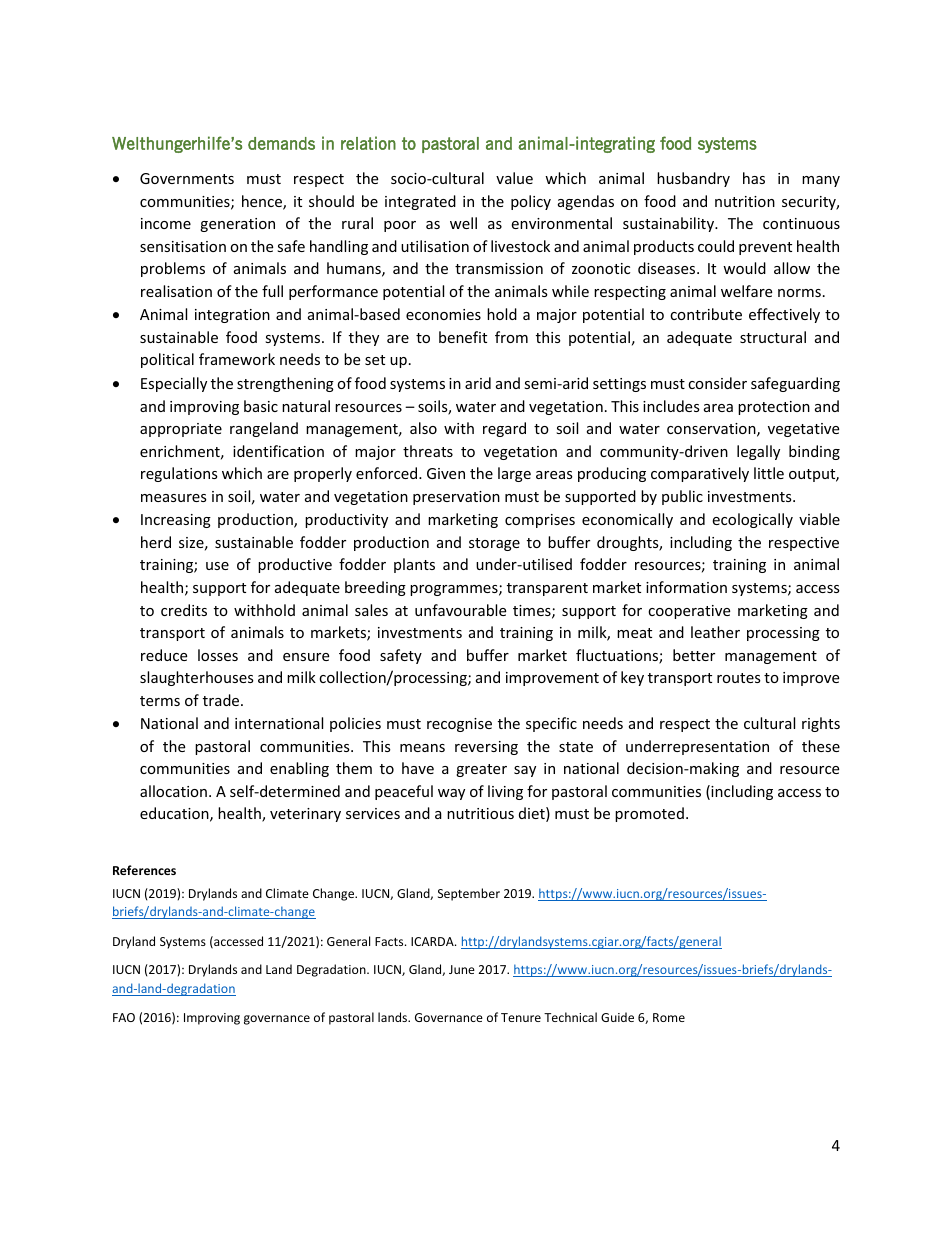  I want to click on promoted, so click(649, 814).
